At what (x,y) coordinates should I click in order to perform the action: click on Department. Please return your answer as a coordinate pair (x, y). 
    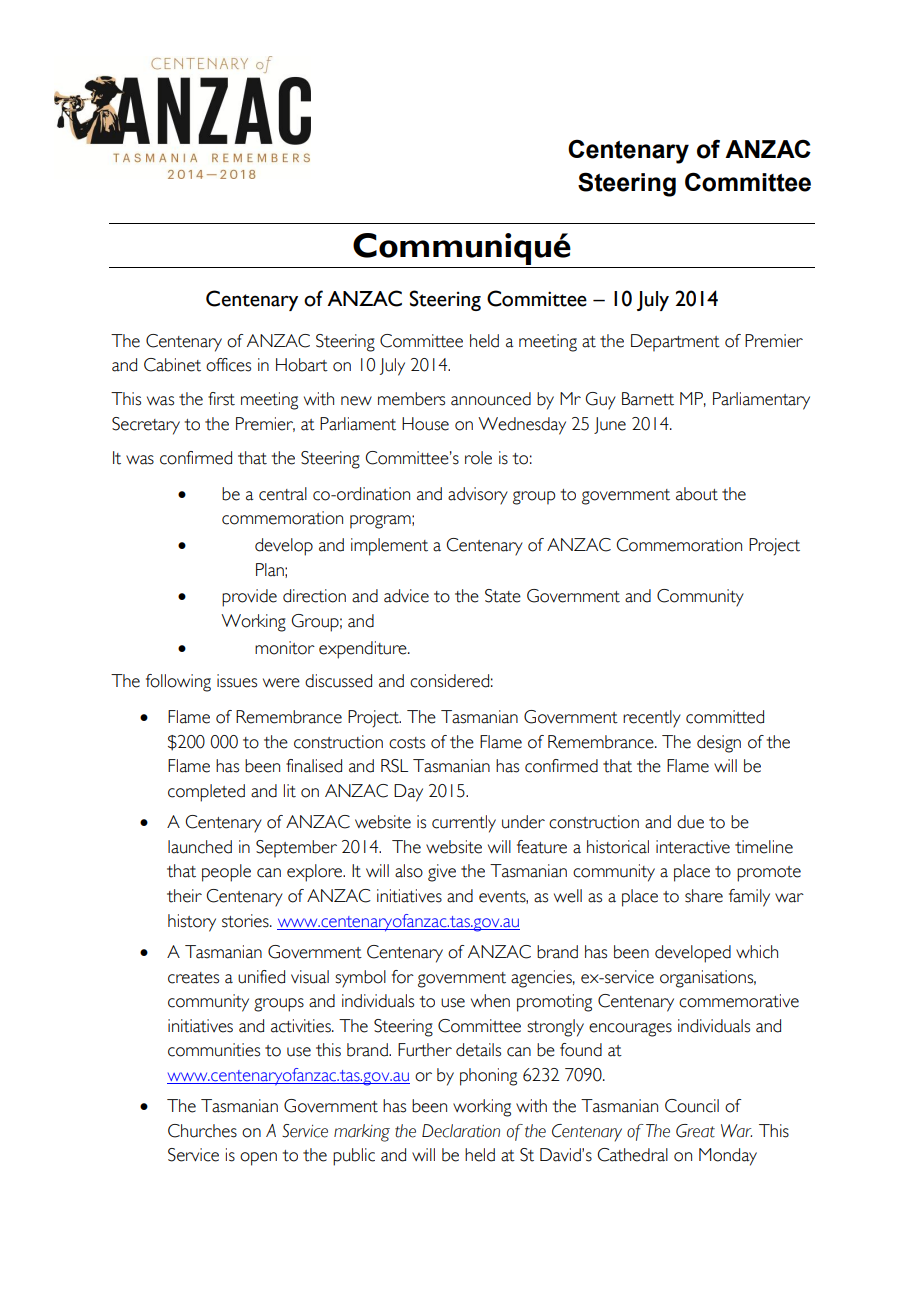
    Looking at the image, I should click on (675, 343).
